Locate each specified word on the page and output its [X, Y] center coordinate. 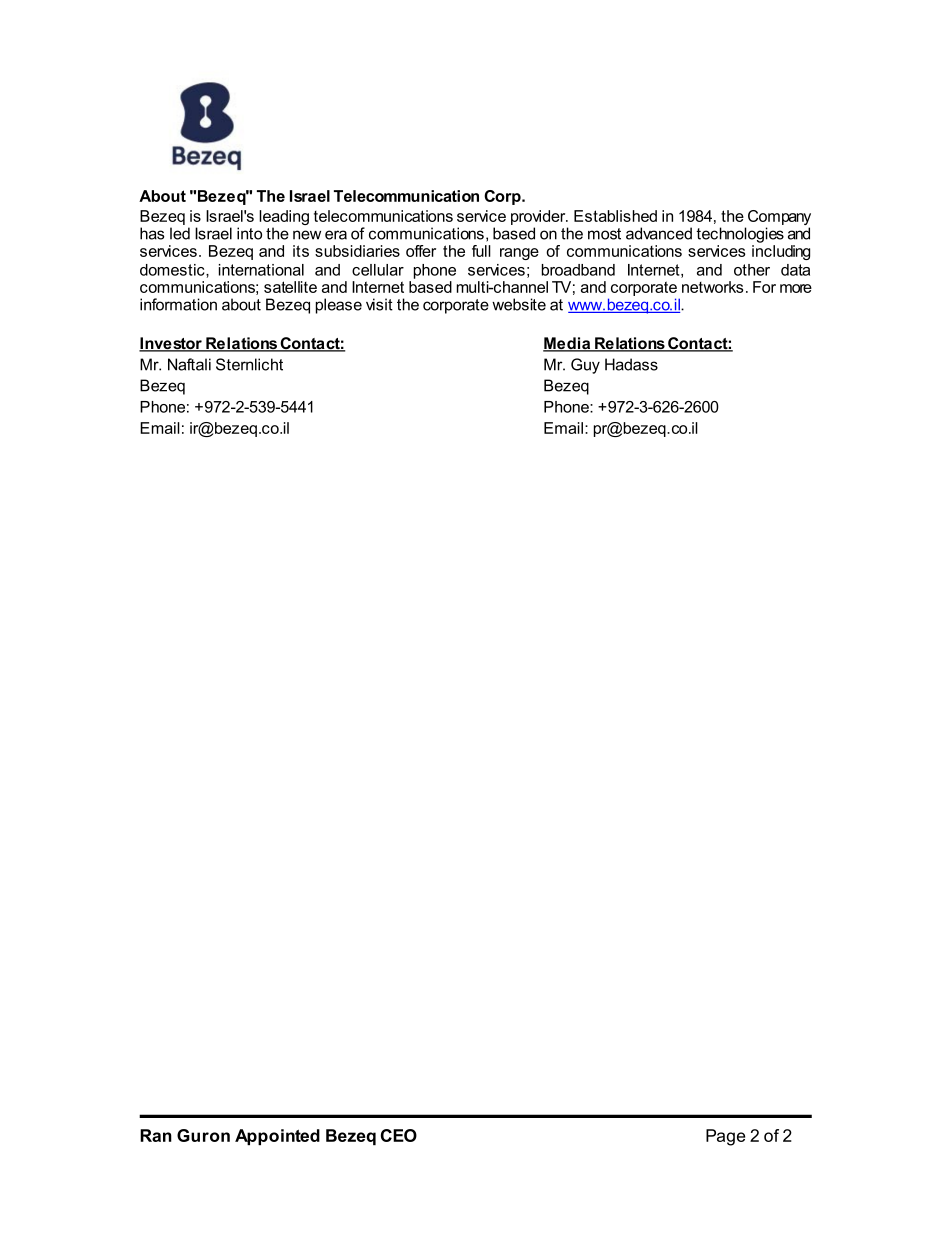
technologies [740, 235]
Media [568, 344]
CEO [399, 1135]
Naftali [189, 364]
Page [725, 1137]
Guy [585, 366]
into [249, 233]
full [481, 251]
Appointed [277, 1137]
